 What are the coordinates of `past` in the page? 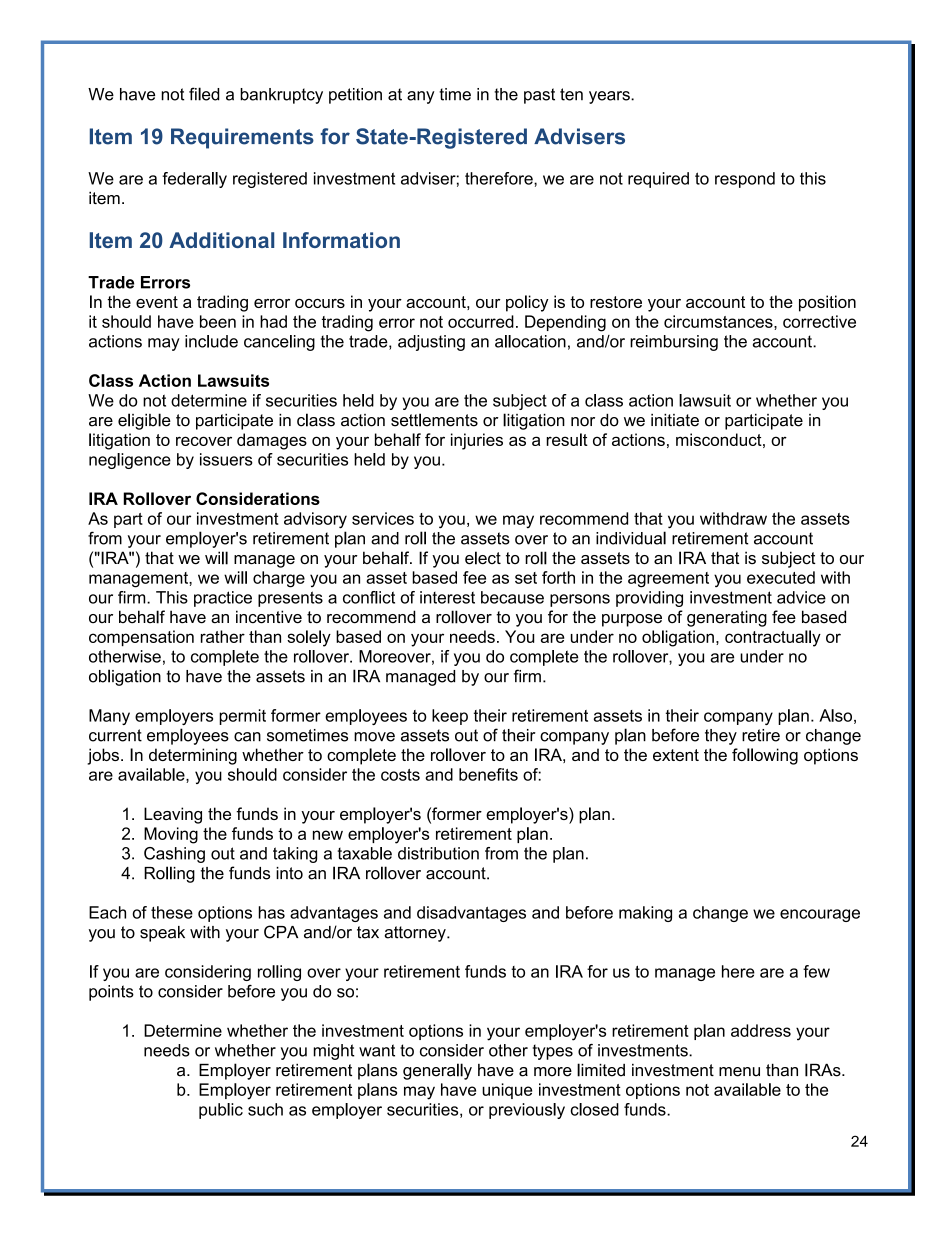 It's located at (539, 96).
